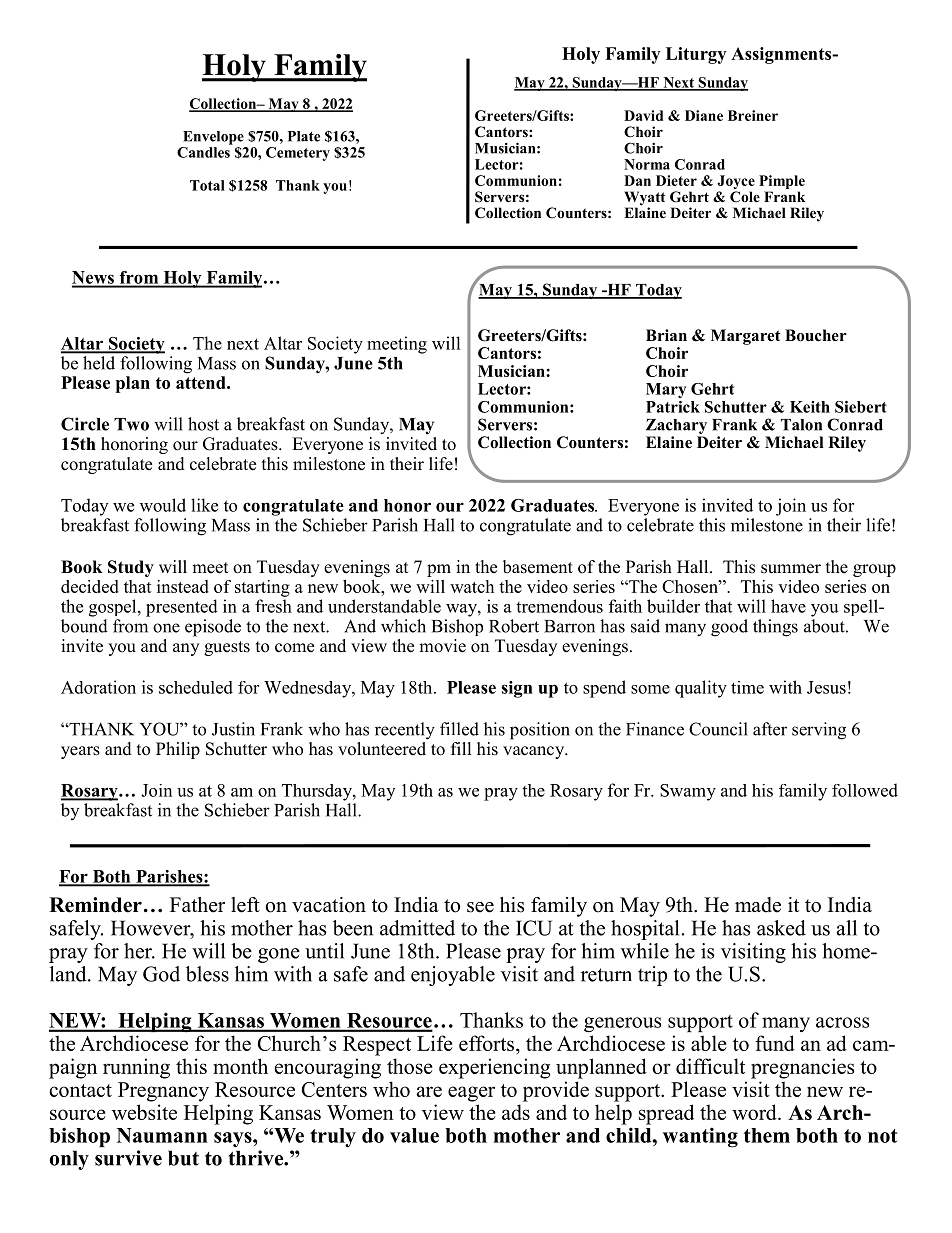 The height and width of the page is (1233, 952). I want to click on Total, so click(207, 185).
